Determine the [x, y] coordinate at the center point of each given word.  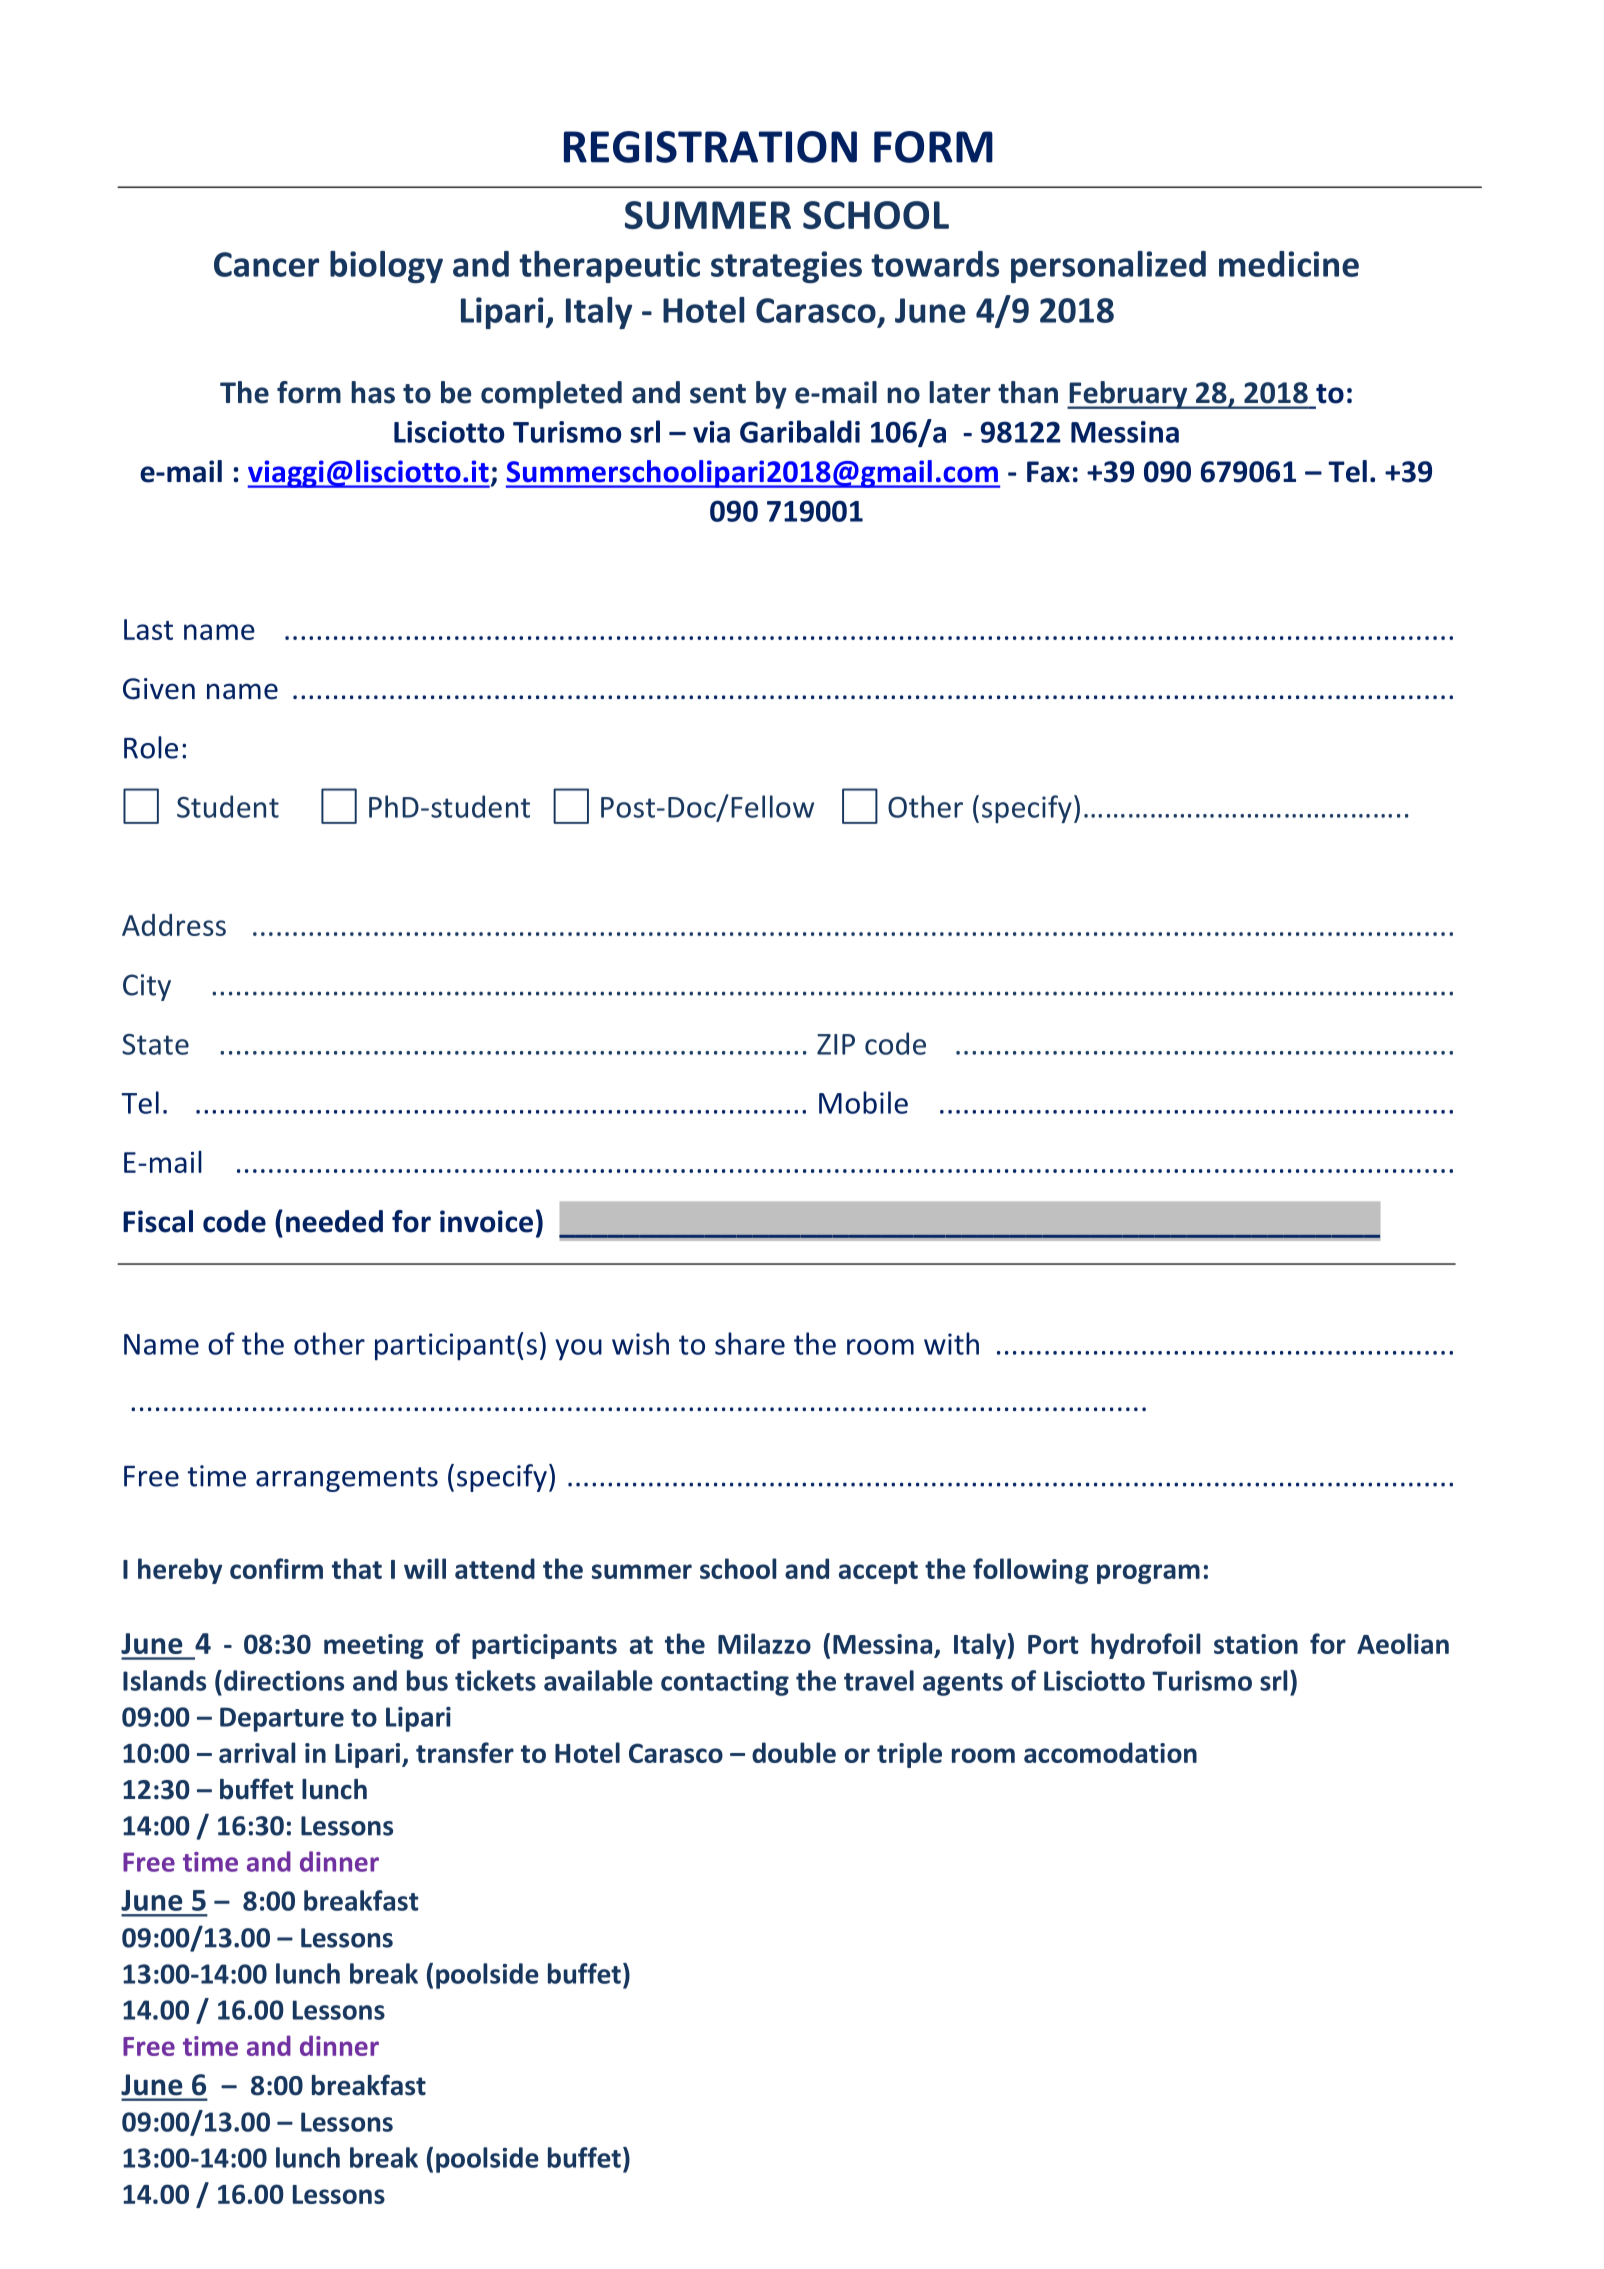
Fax [1048, 472]
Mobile [863, 1102]
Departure [282, 1719]
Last [148, 629]
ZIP [836, 1044]
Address [174, 925]
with [951, 1343]
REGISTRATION [710, 147]
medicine [1289, 264]
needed [334, 1221]
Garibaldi [800, 431]
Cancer [266, 264]
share [750, 1343]
